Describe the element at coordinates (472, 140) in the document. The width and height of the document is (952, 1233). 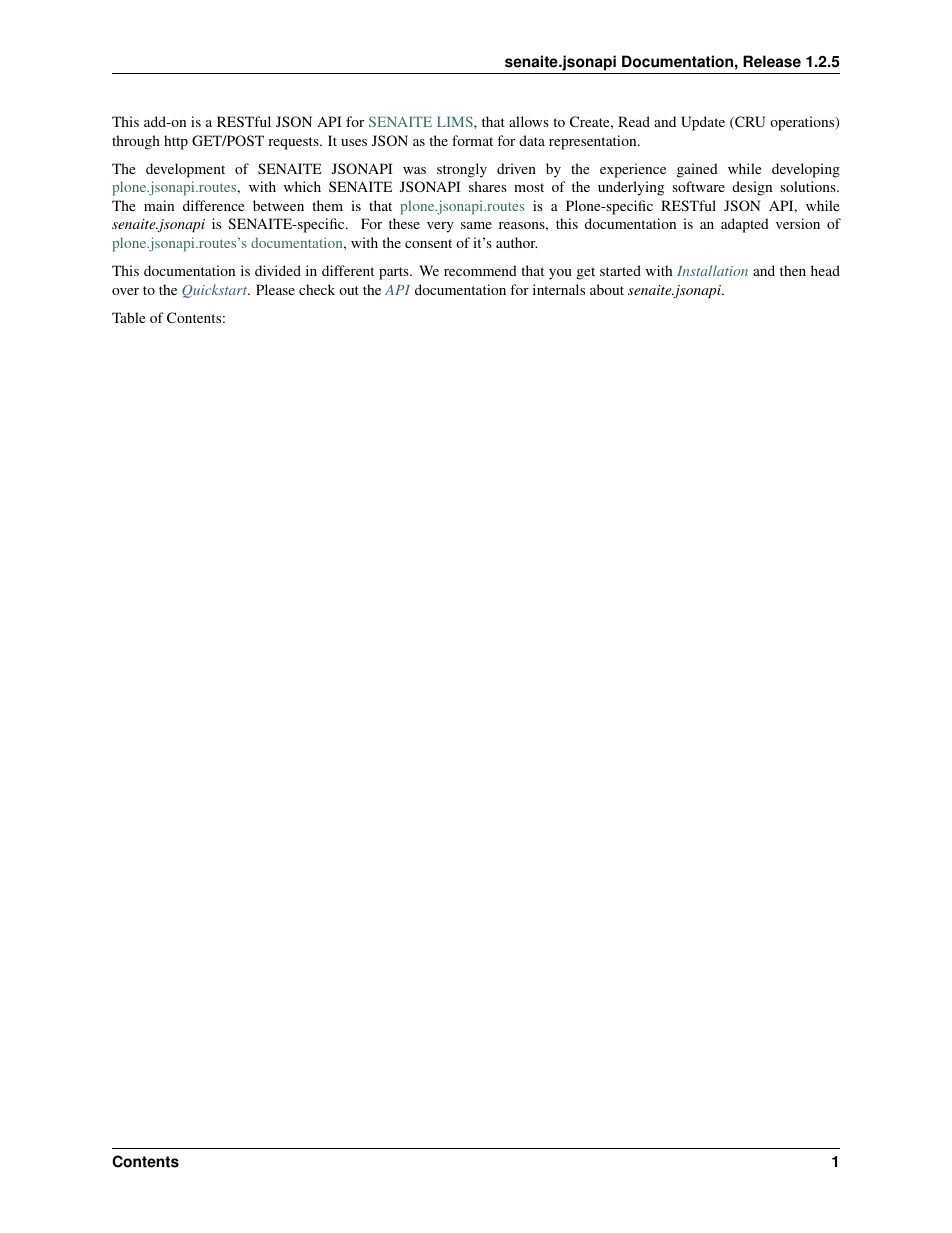
I see `format` at that location.
